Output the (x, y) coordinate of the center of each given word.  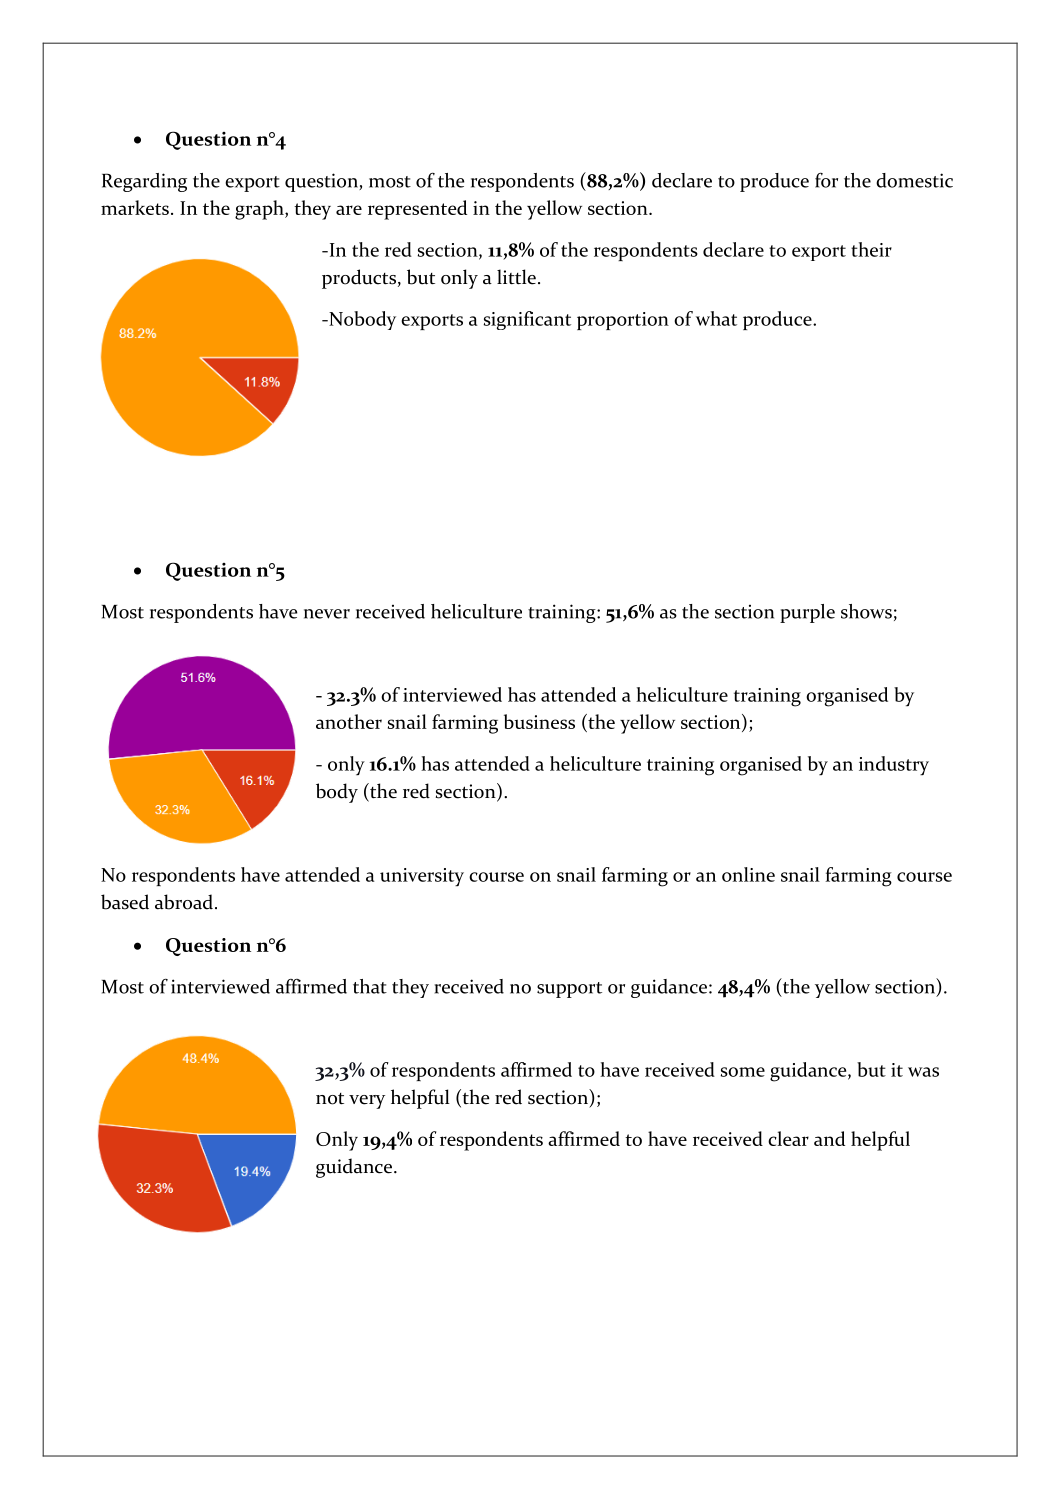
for (826, 180)
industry (894, 766)
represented (417, 210)
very (367, 1102)
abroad (184, 902)
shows (866, 611)
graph (260, 210)
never (327, 614)
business (539, 721)
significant (527, 320)
